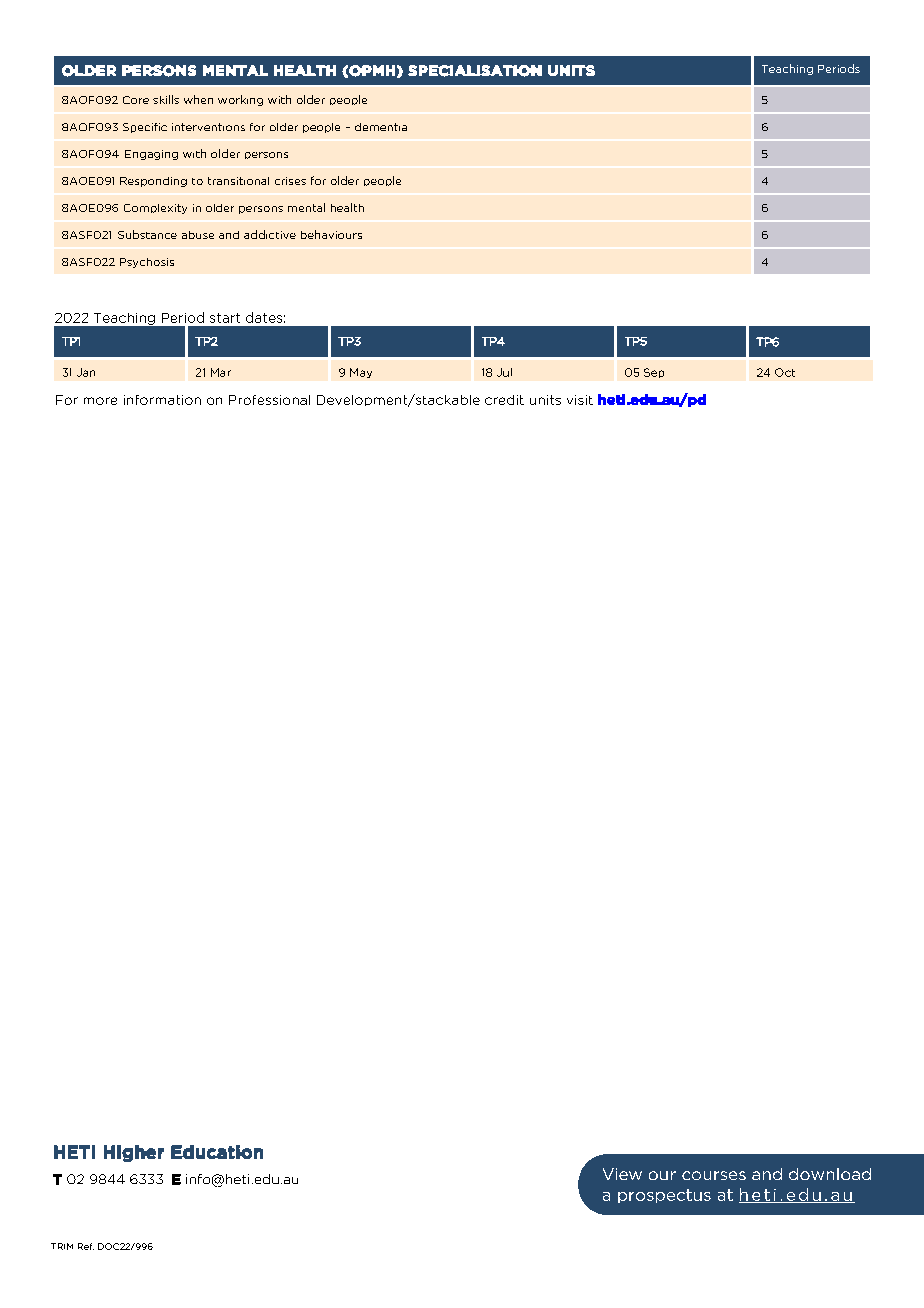  Describe the element at coordinates (475, 71) in the screenshot. I see `SPECIALISATION` at that location.
